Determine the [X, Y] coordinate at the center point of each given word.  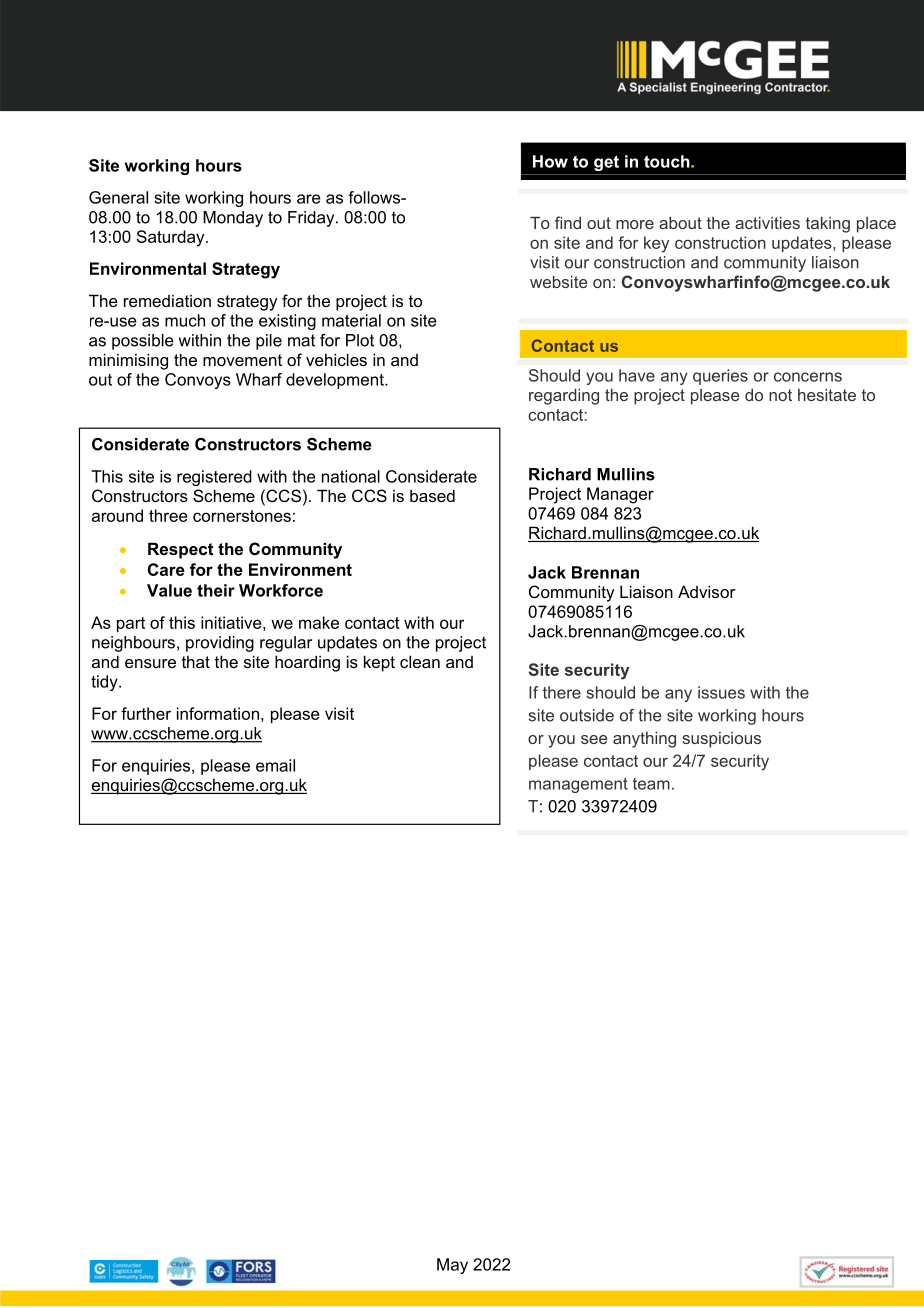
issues [721, 692]
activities [767, 223]
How [550, 161]
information [218, 713]
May [452, 1266]
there [562, 692]
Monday [233, 219]
